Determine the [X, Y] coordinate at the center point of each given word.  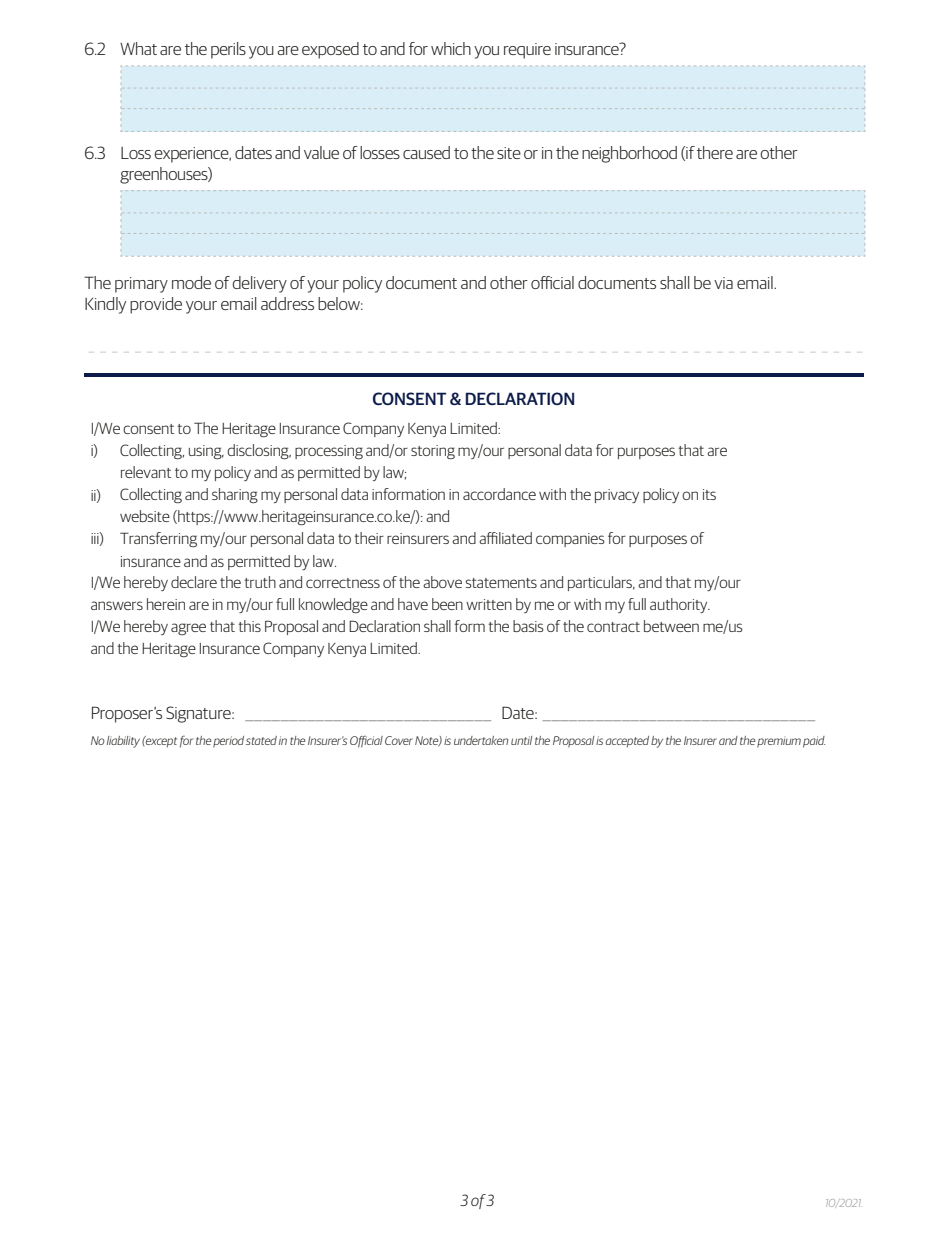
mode [191, 282]
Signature [199, 714]
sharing [235, 496]
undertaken [481, 740]
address [287, 303]
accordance [499, 494]
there [715, 152]
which [451, 48]
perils [228, 50]
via [723, 283]
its [709, 494]
